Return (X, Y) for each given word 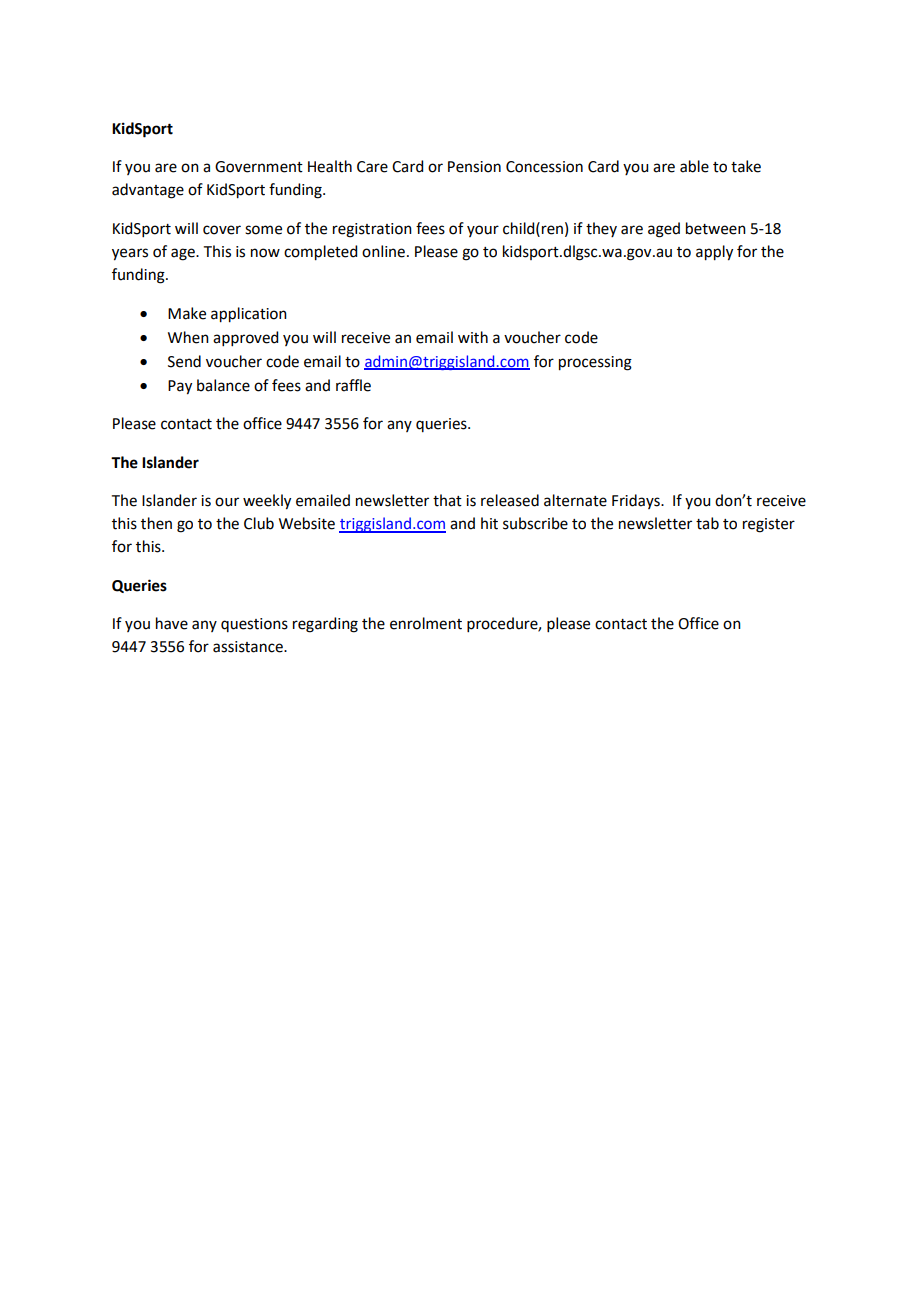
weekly (267, 502)
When (188, 337)
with (473, 337)
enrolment (426, 623)
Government (259, 167)
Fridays (637, 501)
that (447, 500)
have (172, 623)
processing (595, 363)
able (694, 166)
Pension (474, 167)
